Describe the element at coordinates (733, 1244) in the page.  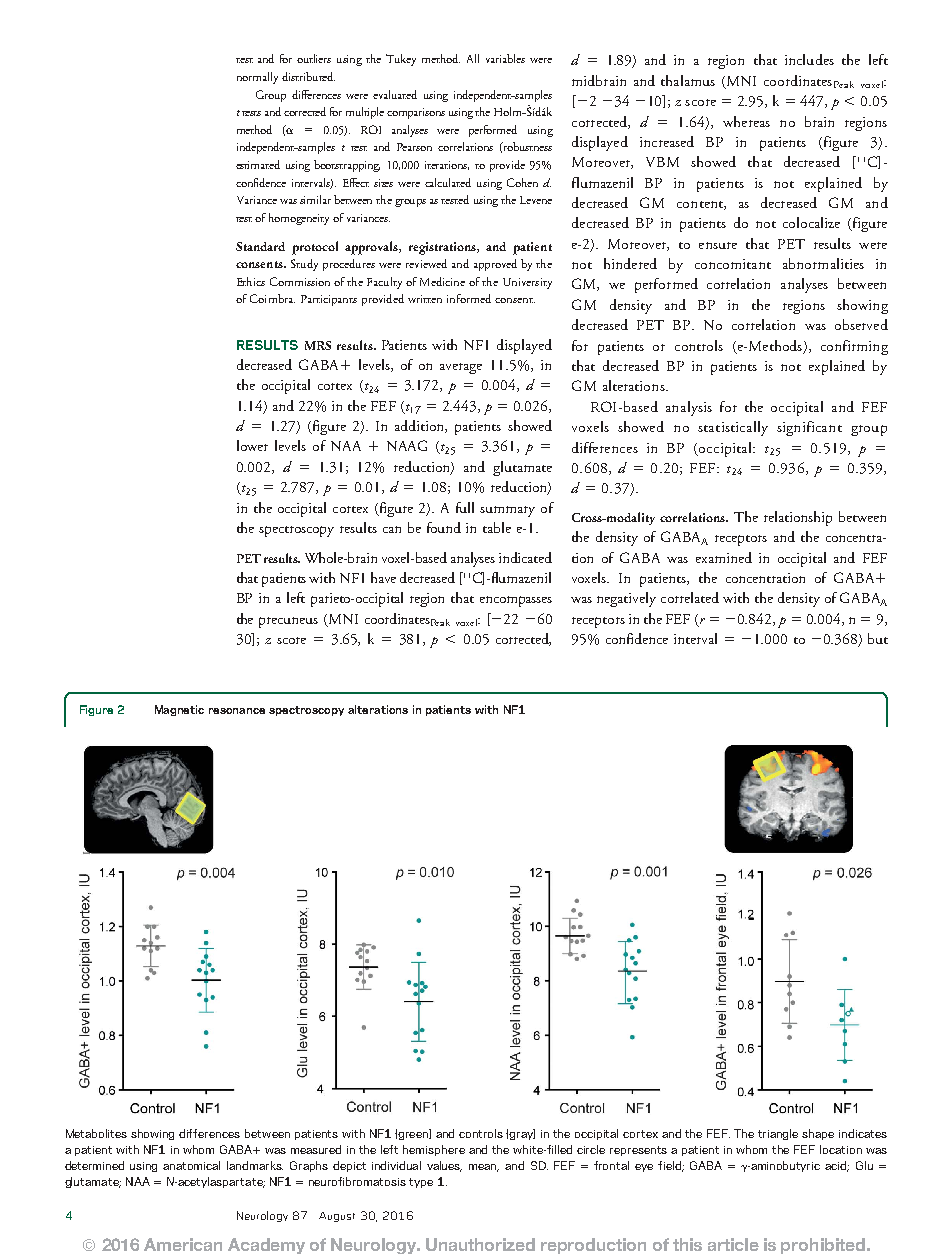
I see `article` at that location.
